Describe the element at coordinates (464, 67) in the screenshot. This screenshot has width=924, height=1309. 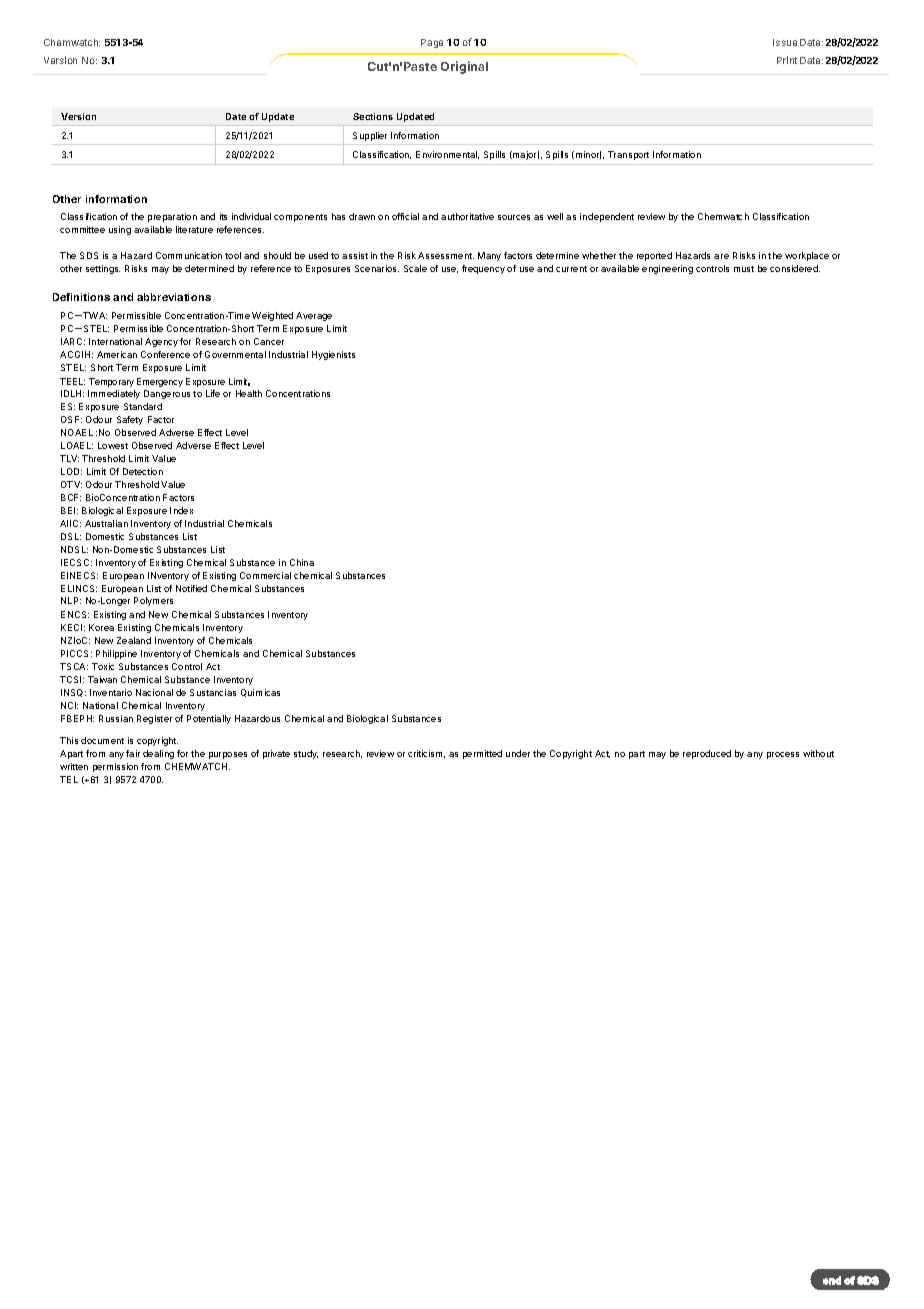
I see `Original` at that location.
